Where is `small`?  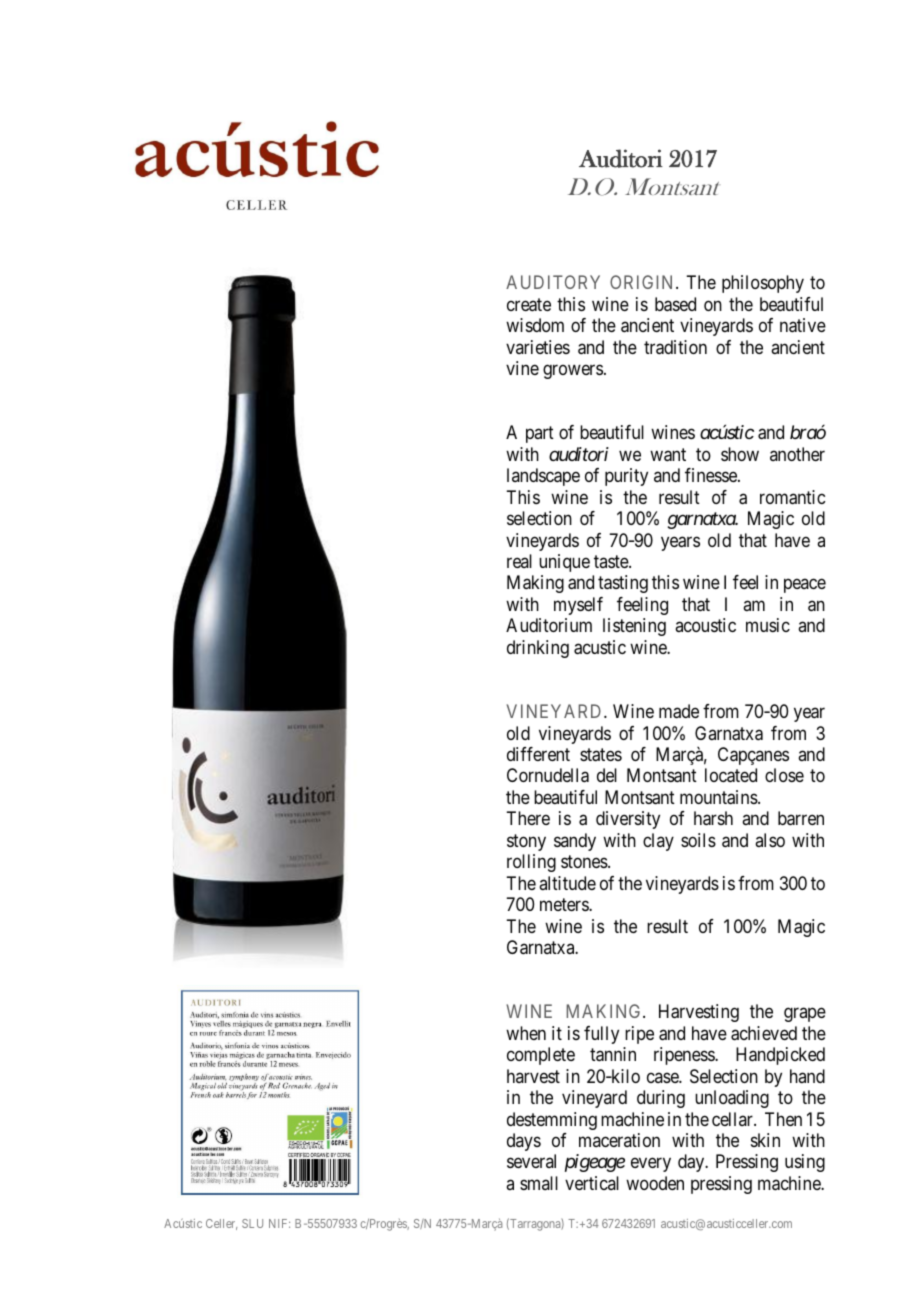
small is located at coordinates (539, 1183).
